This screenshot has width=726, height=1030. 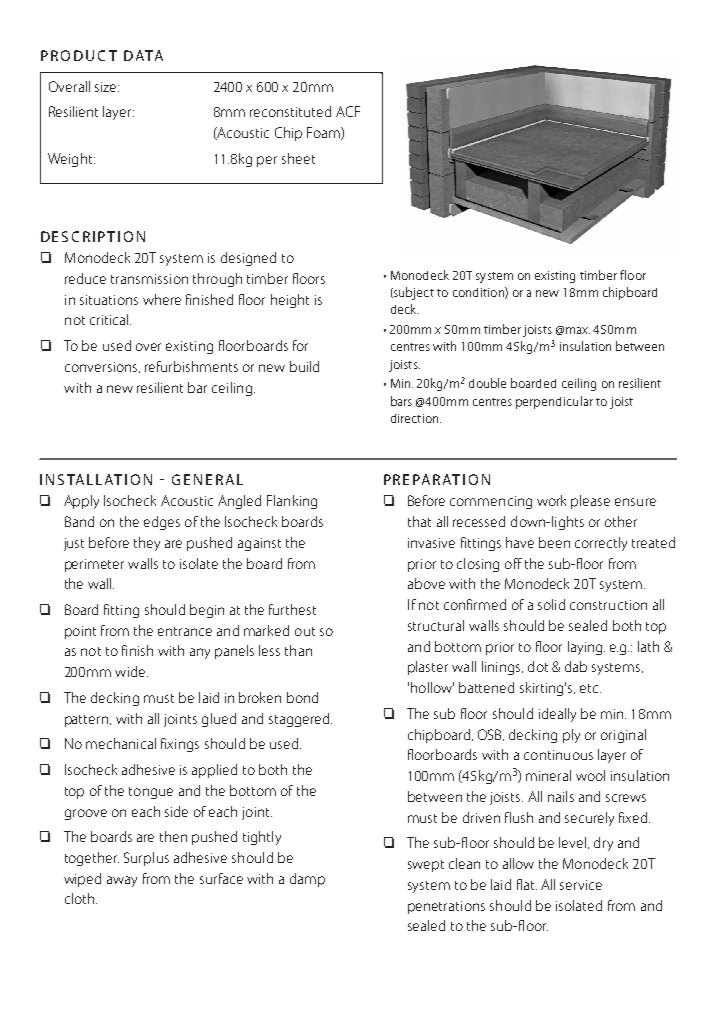 What do you see at coordinates (324, 133) in the screenshot?
I see `Foam` at bounding box center [324, 133].
